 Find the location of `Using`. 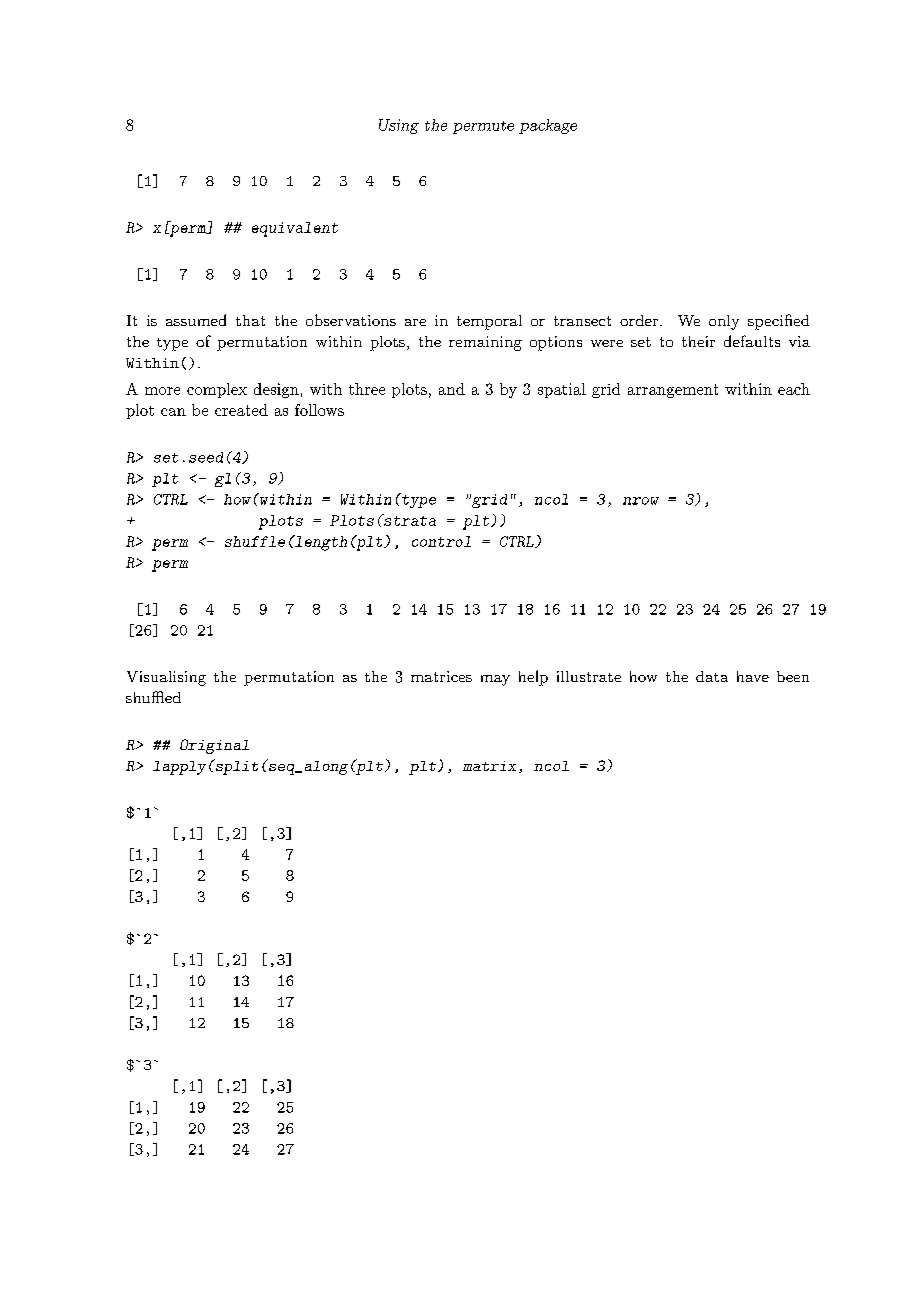

Using is located at coordinates (399, 126).
